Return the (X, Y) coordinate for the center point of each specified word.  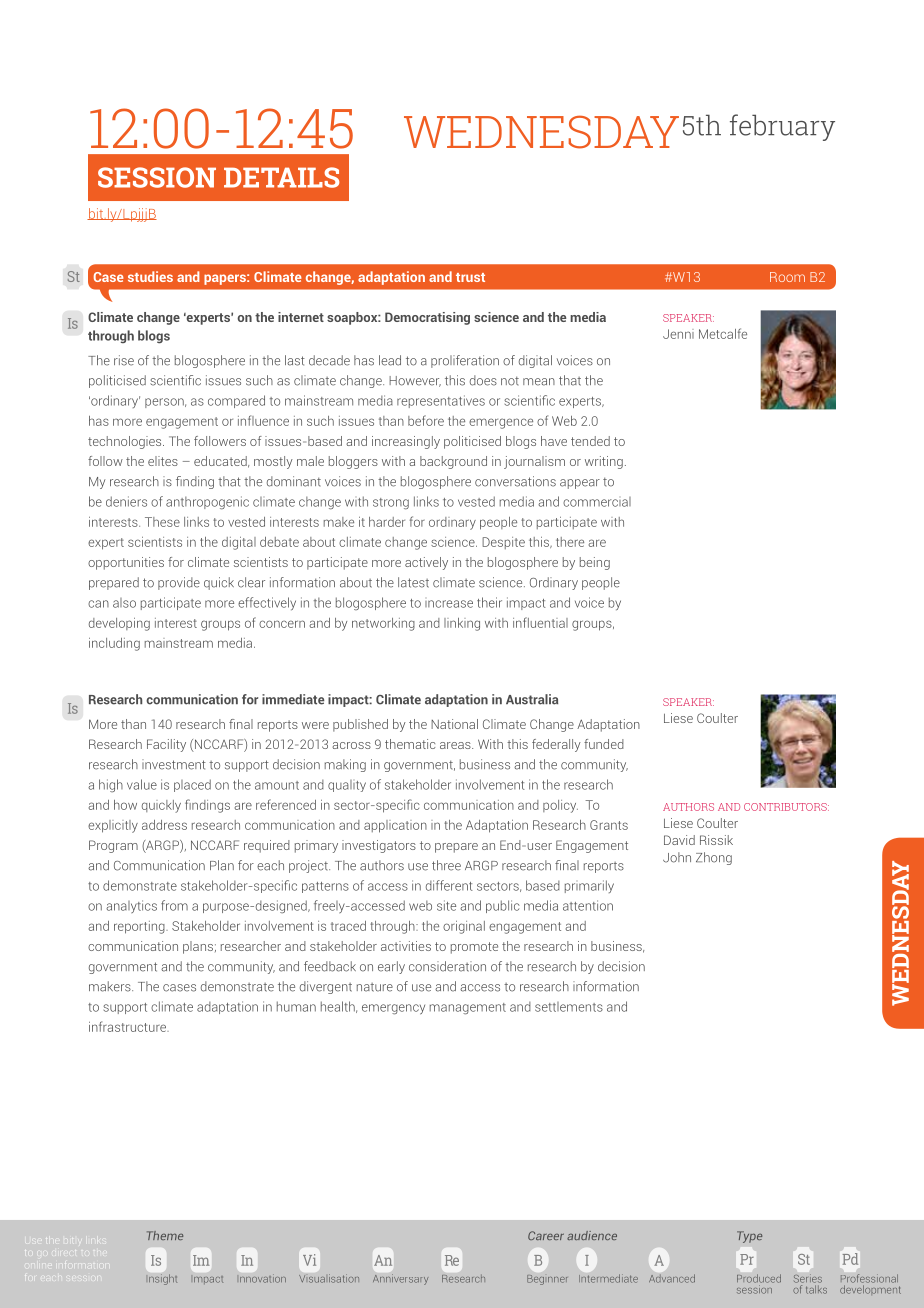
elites (163, 461)
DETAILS (281, 177)
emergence (501, 423)
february (782, 127)
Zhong (714, 858)
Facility (166, 745)
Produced (759, 1278)
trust (470, 277)
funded (604, 744)
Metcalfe (723, 333)
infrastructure (128, 1026)
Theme (165, 1235)
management (468, 1009)
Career (546, 1235)
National (454, 724)
